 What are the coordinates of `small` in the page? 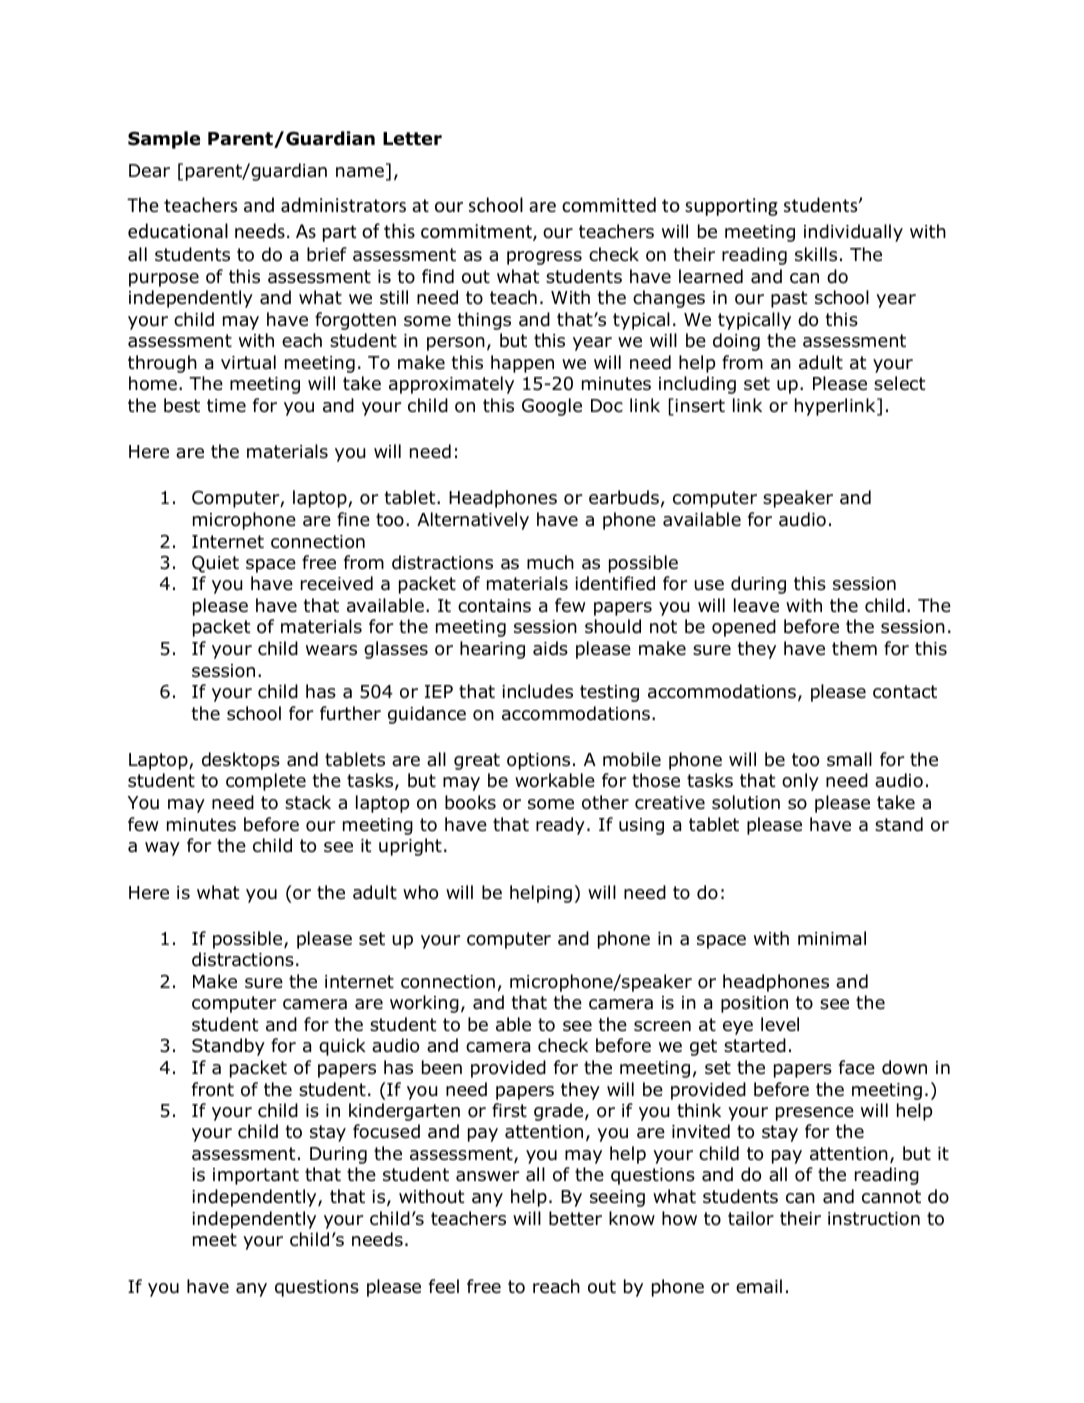 It's located at (849, 759).
